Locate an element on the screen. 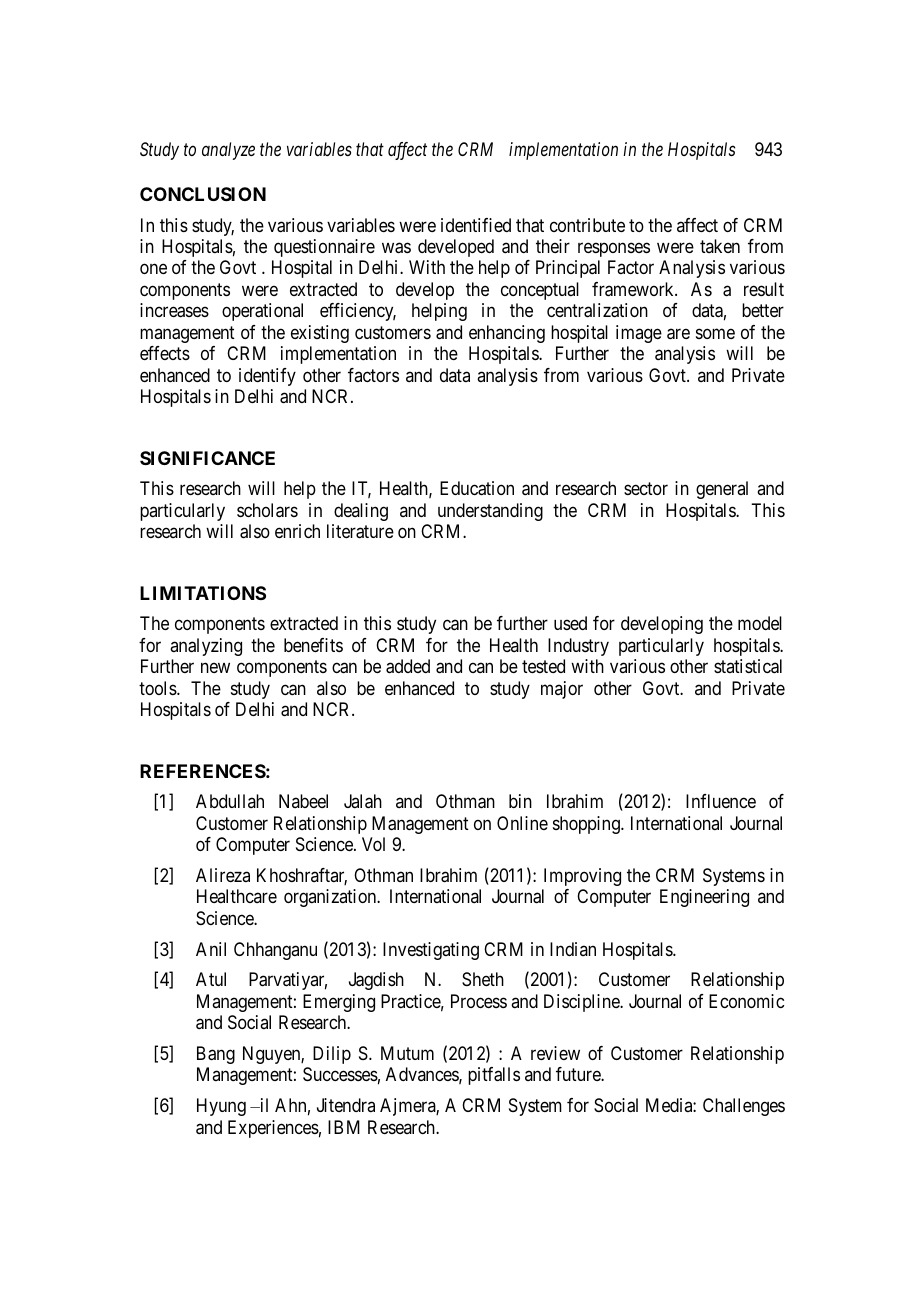 The width and height of the screenshot is (924, 1307). analyzing is located at coordinates (206, 647).
